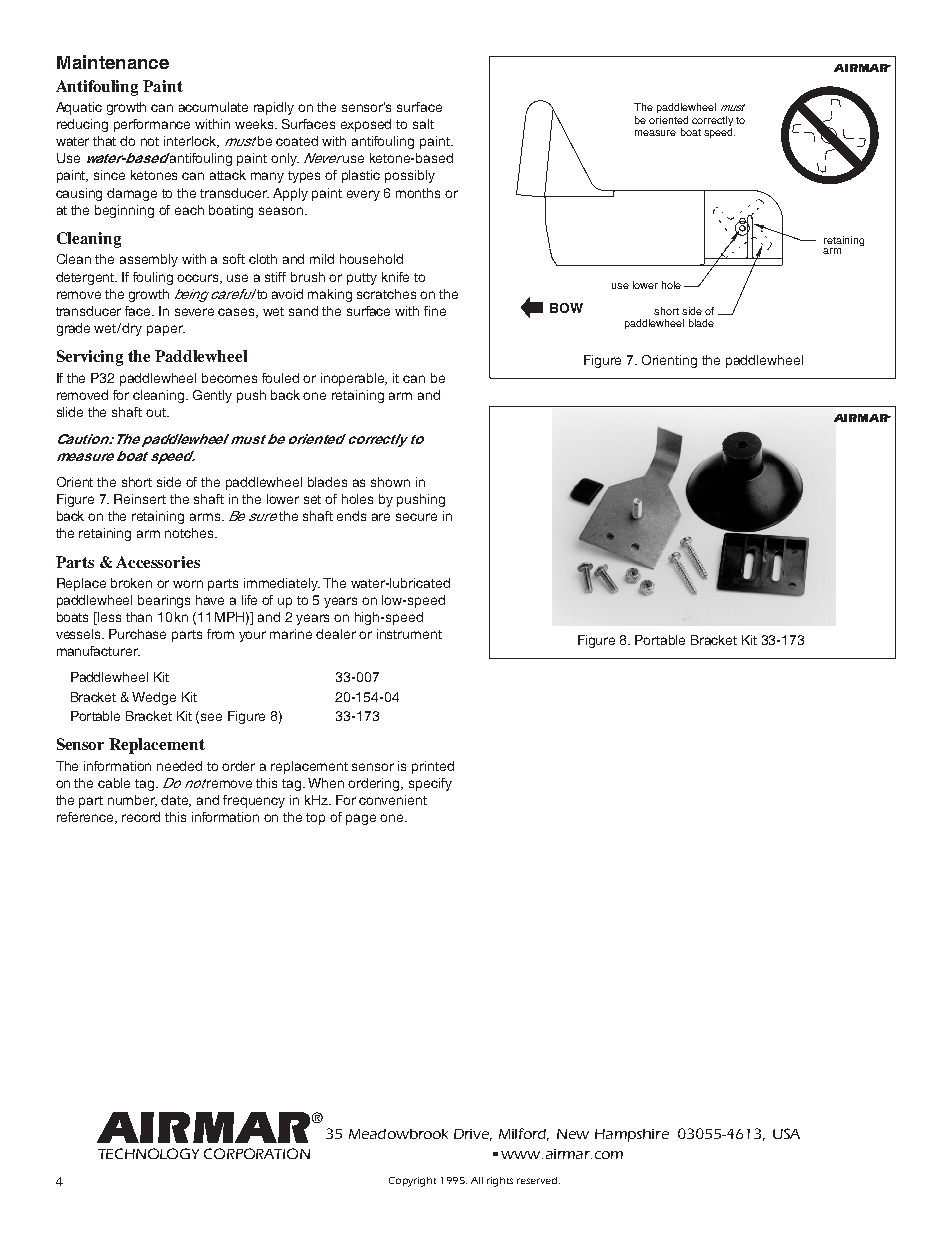 Image resolution: width=952 pixels, height=1233 pixels. Describe the element at coordinates (148, 1153) in the document. I see `TECHNOLOGY` at that location.
